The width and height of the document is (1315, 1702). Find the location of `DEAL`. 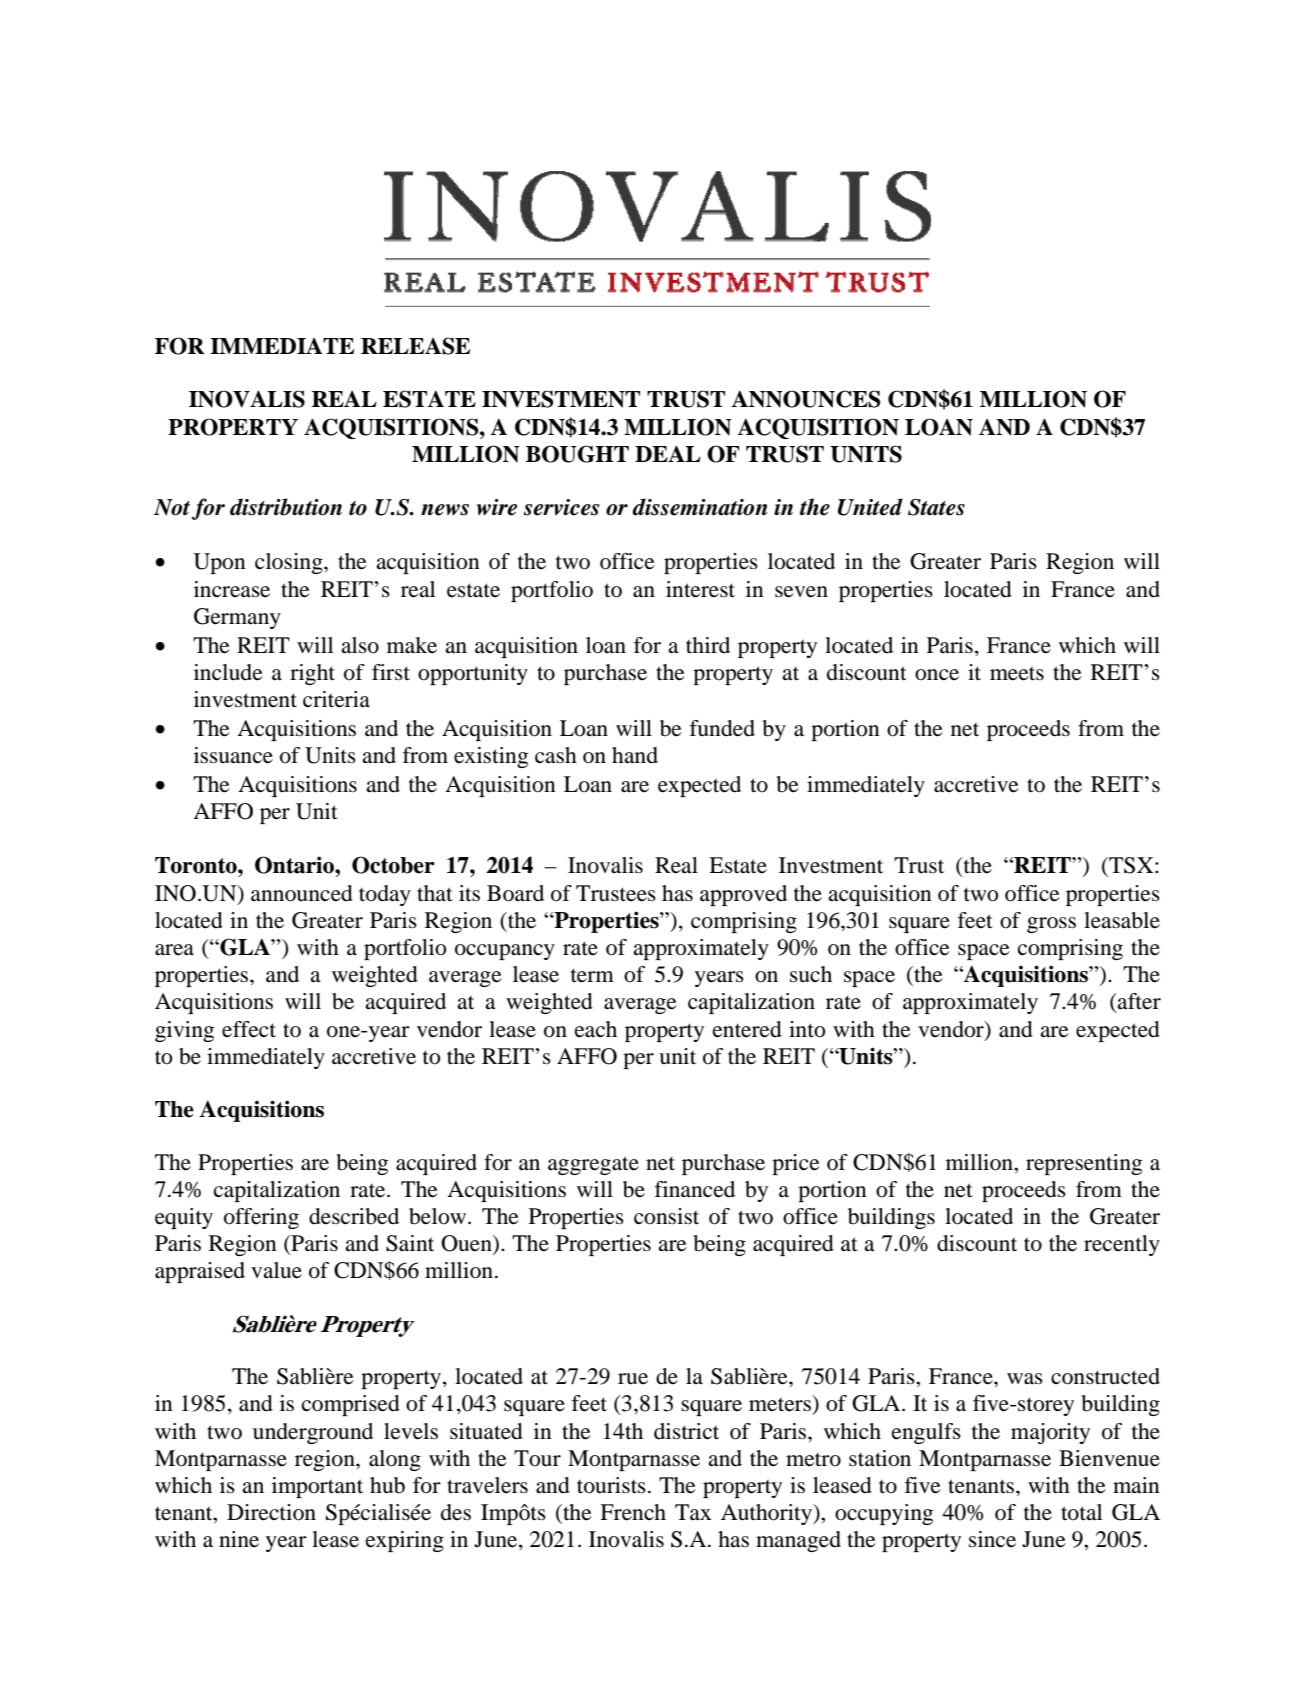

DEAL is located at coordinates (668, 453).
